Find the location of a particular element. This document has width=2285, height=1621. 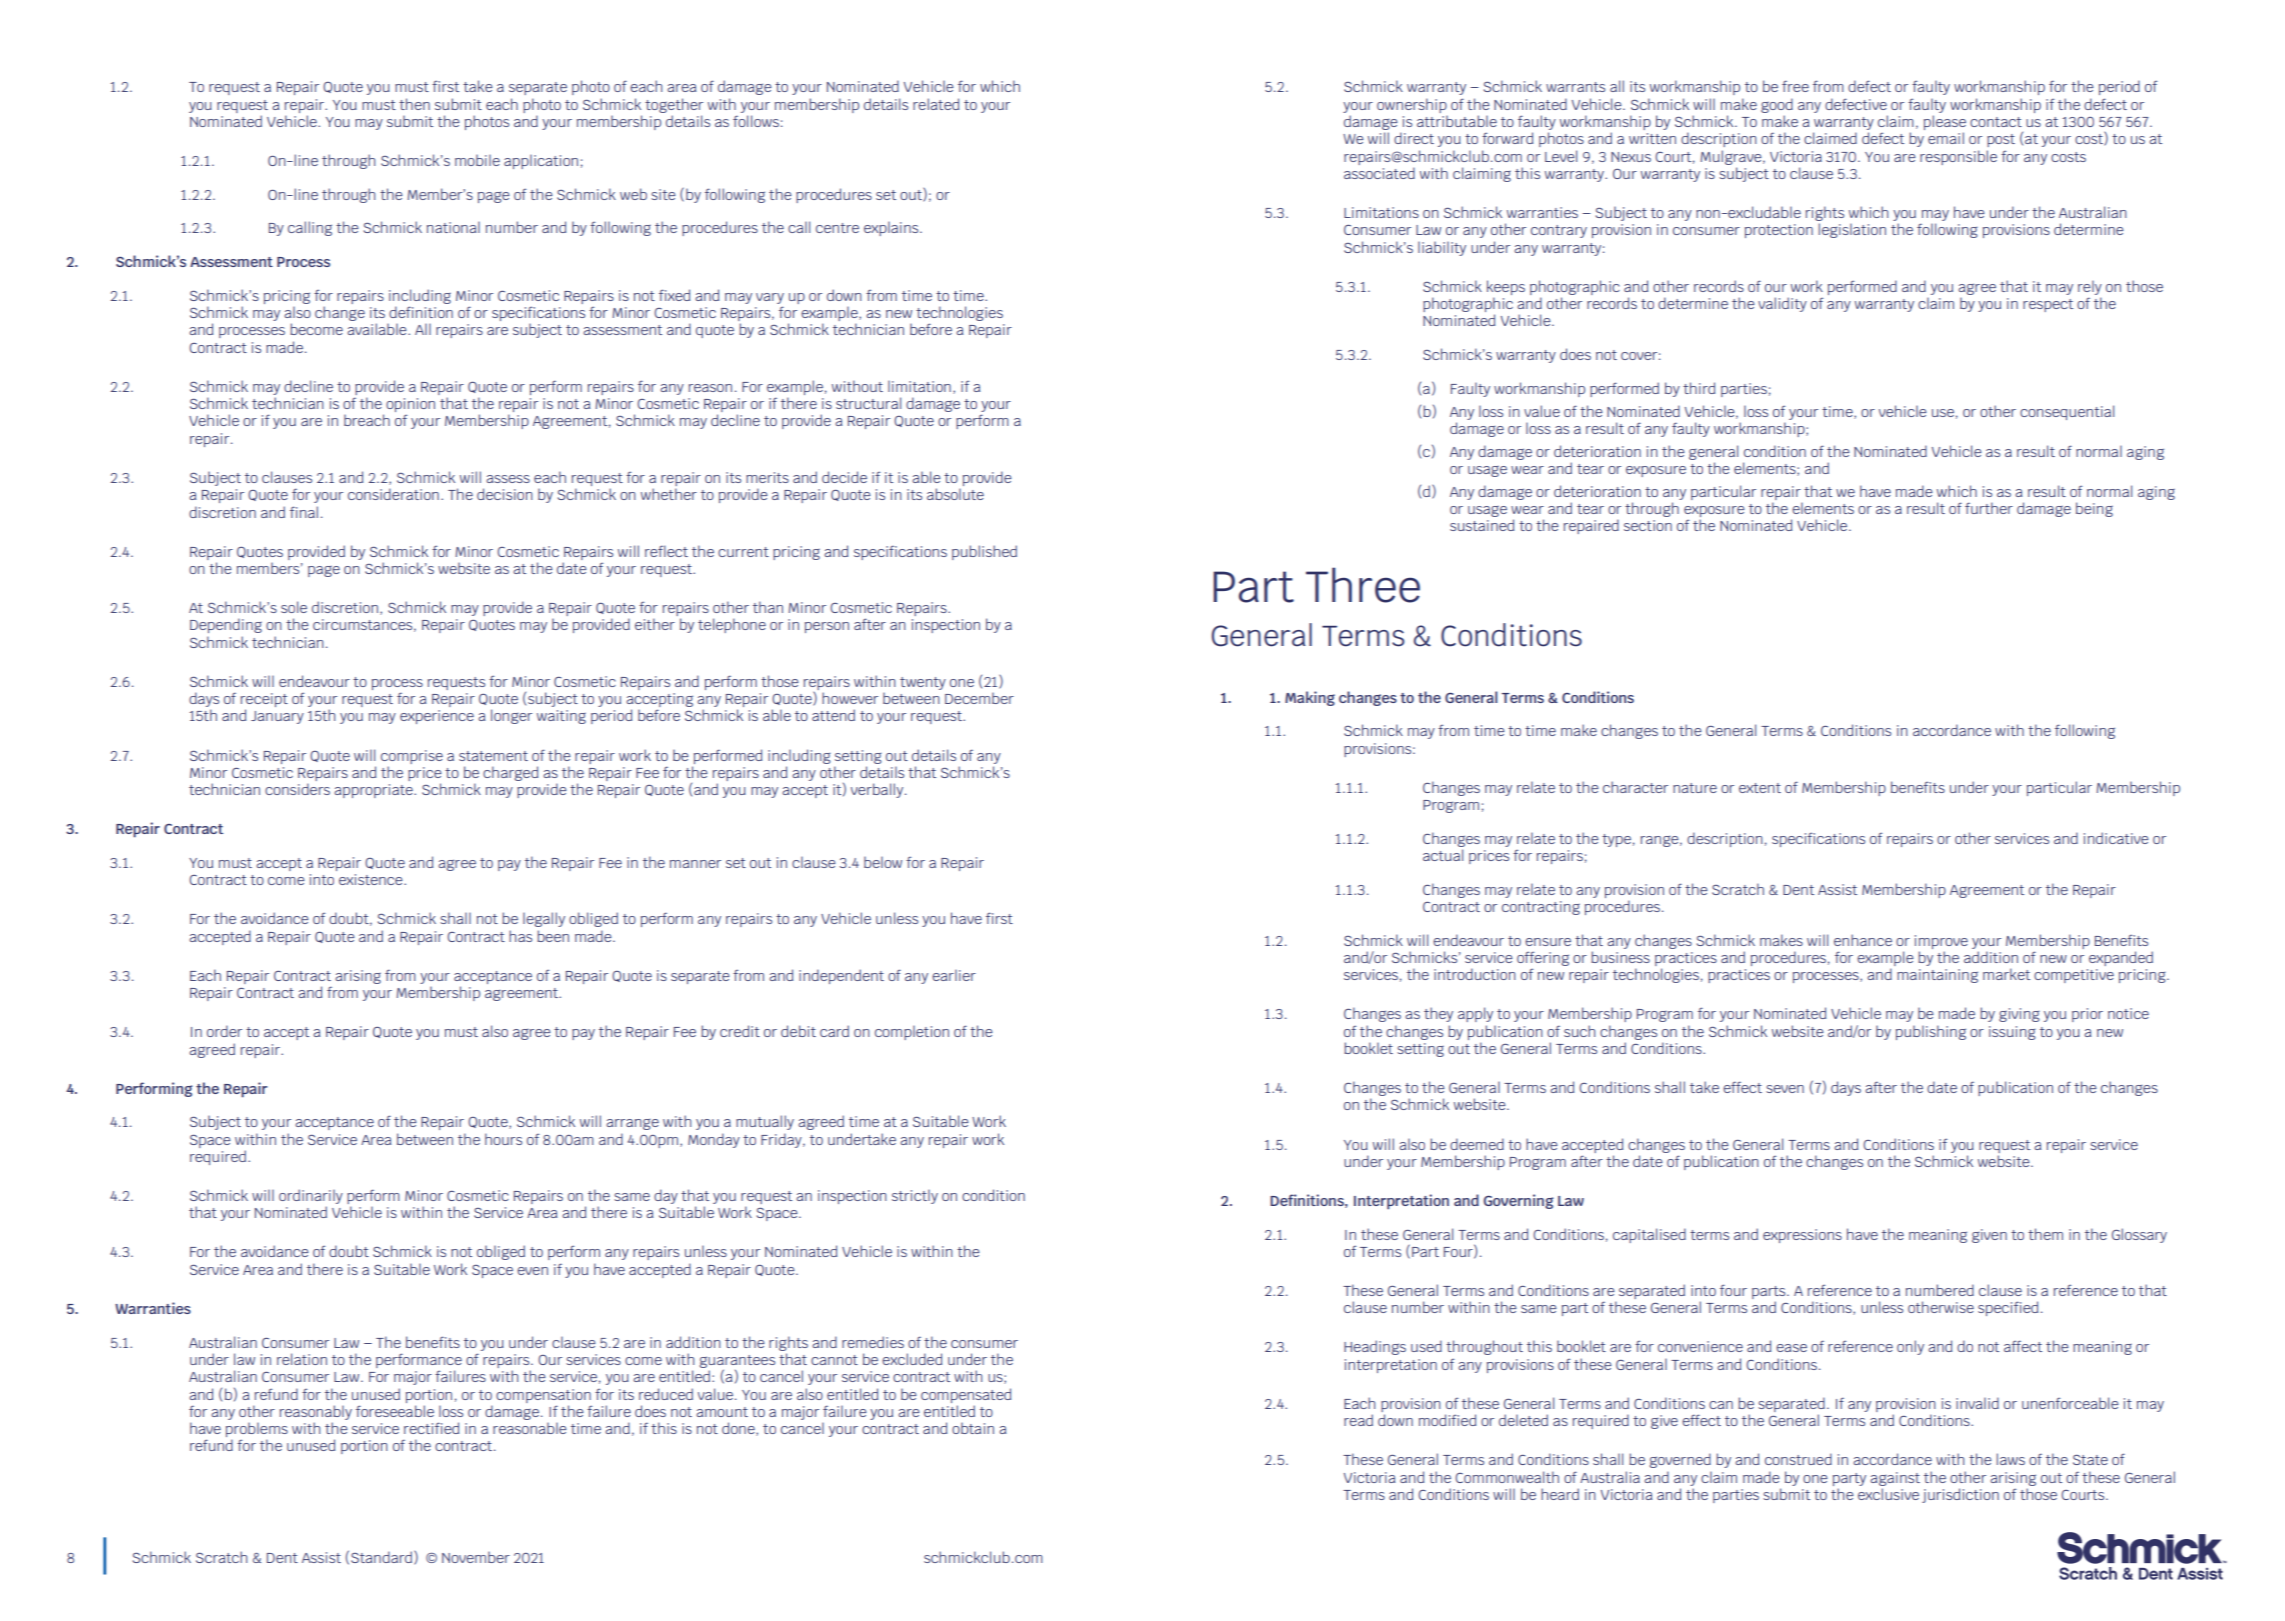

November is located at coordinates (476, 1557).
